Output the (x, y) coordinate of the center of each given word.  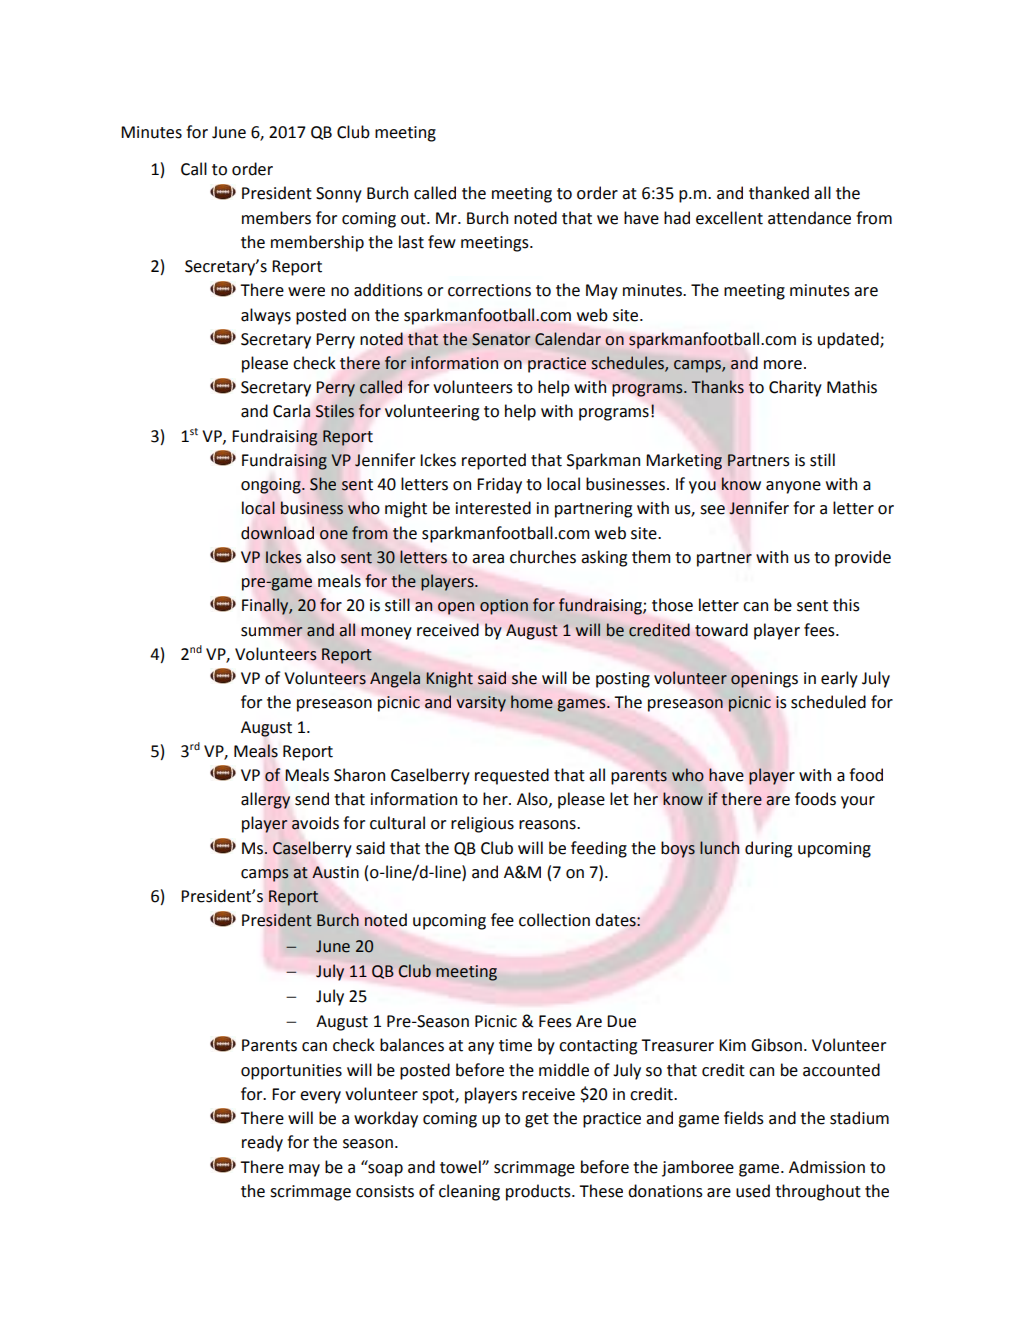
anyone (793, 487)
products (539, 1192)
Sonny (339, 195)
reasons (548, 825)
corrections (489, 290)
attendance (809, 218)
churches (543, 557)
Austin (335, 872)
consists (385, 1191)
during (768, 849)
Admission (827, 1167)
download (277, 533)
